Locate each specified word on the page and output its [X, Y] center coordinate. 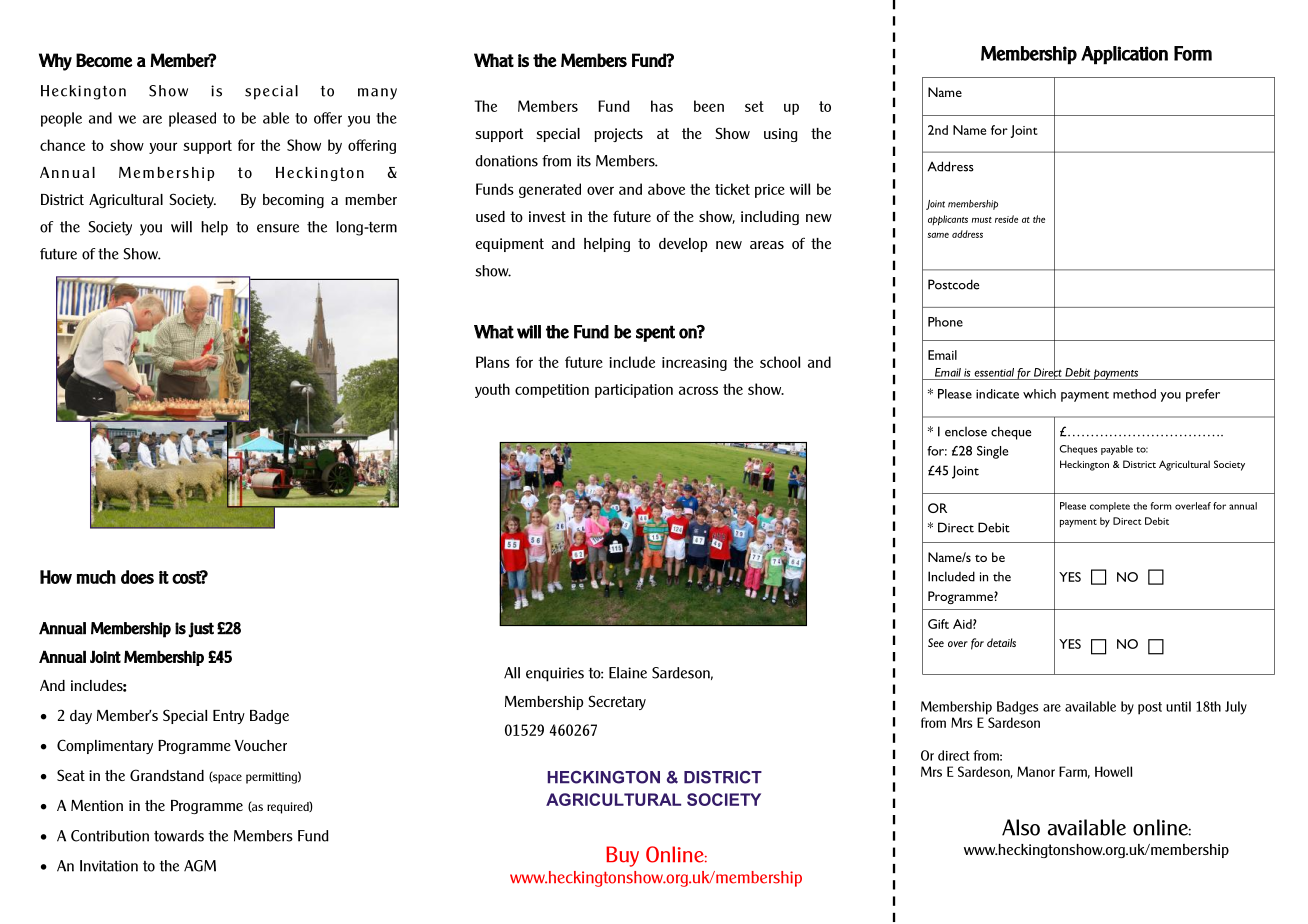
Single [992, 452]
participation [634, 391]
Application [1124, 55]
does [137, 577]
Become [104, 60]
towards [179, 836]
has [662, 106]
